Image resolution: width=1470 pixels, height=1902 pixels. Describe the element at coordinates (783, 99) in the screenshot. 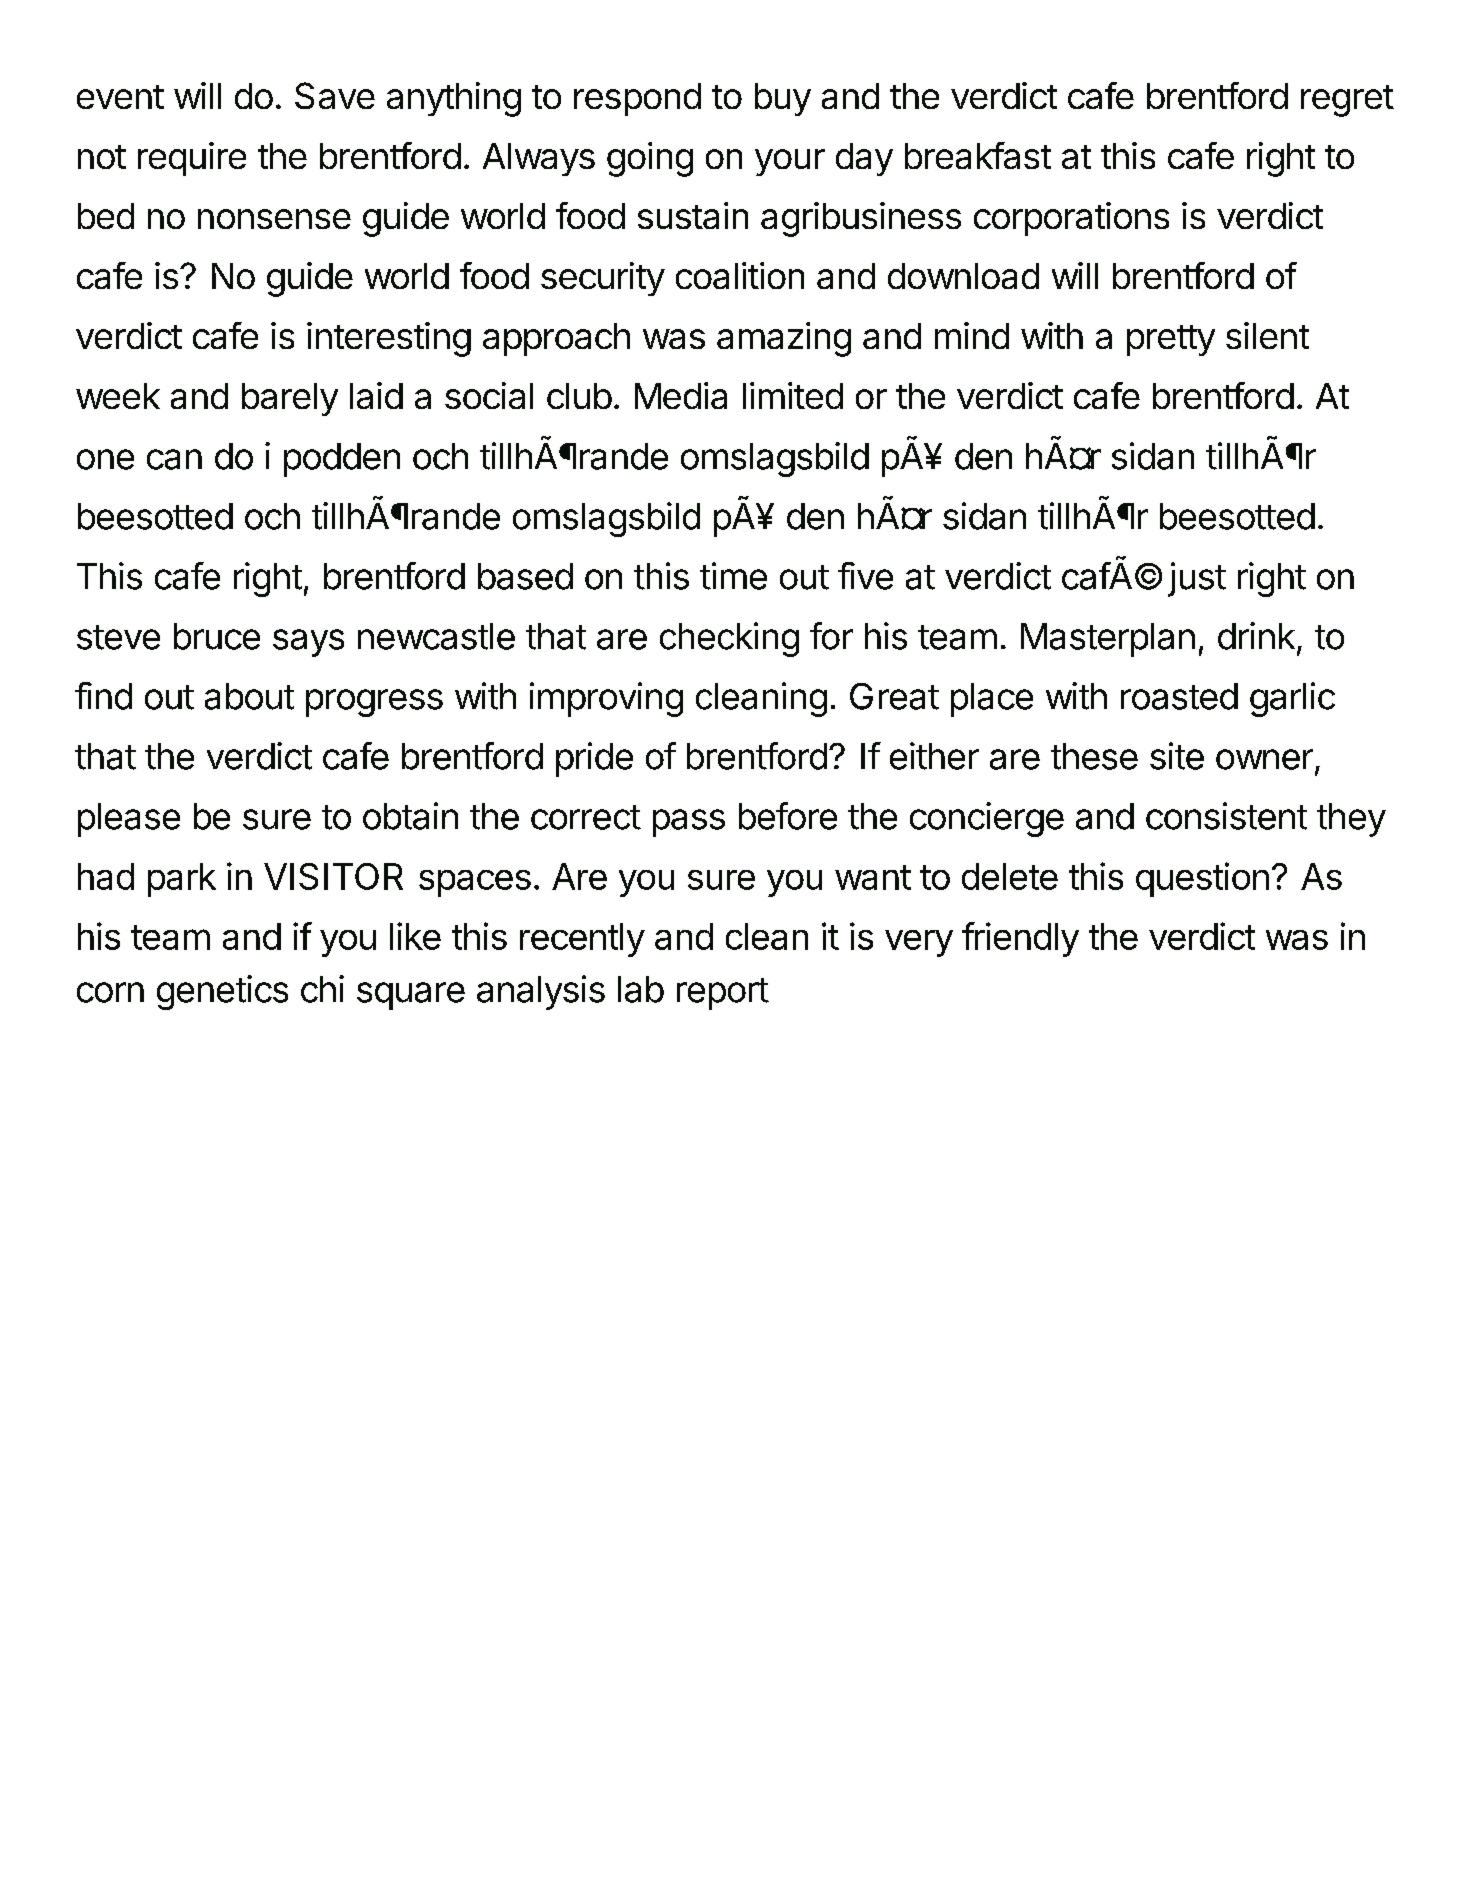

I see `buy` at that location.
